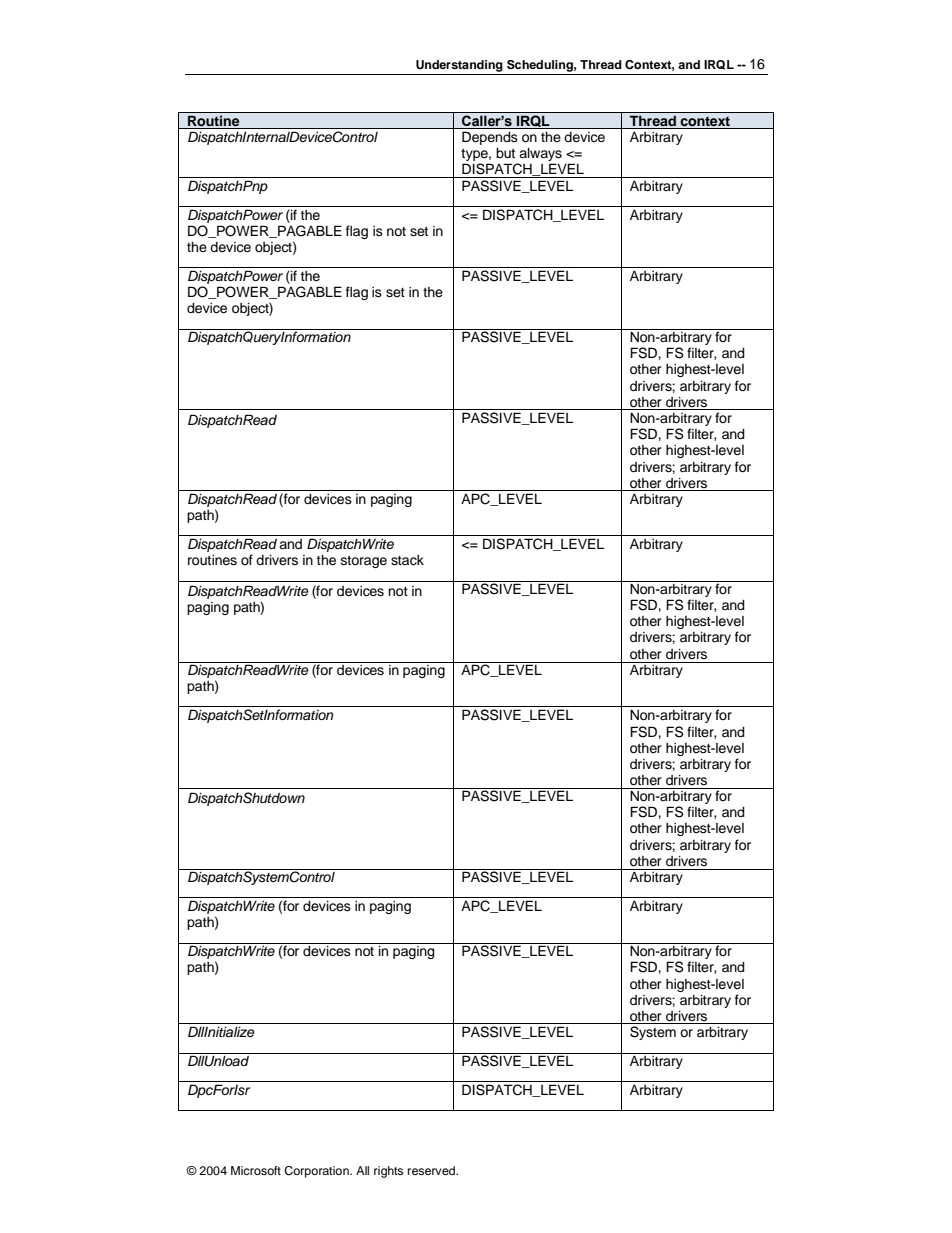 The width and height of the screenshot is (952, 1233). I want to click on Microsoft, so click(256, 1170).
